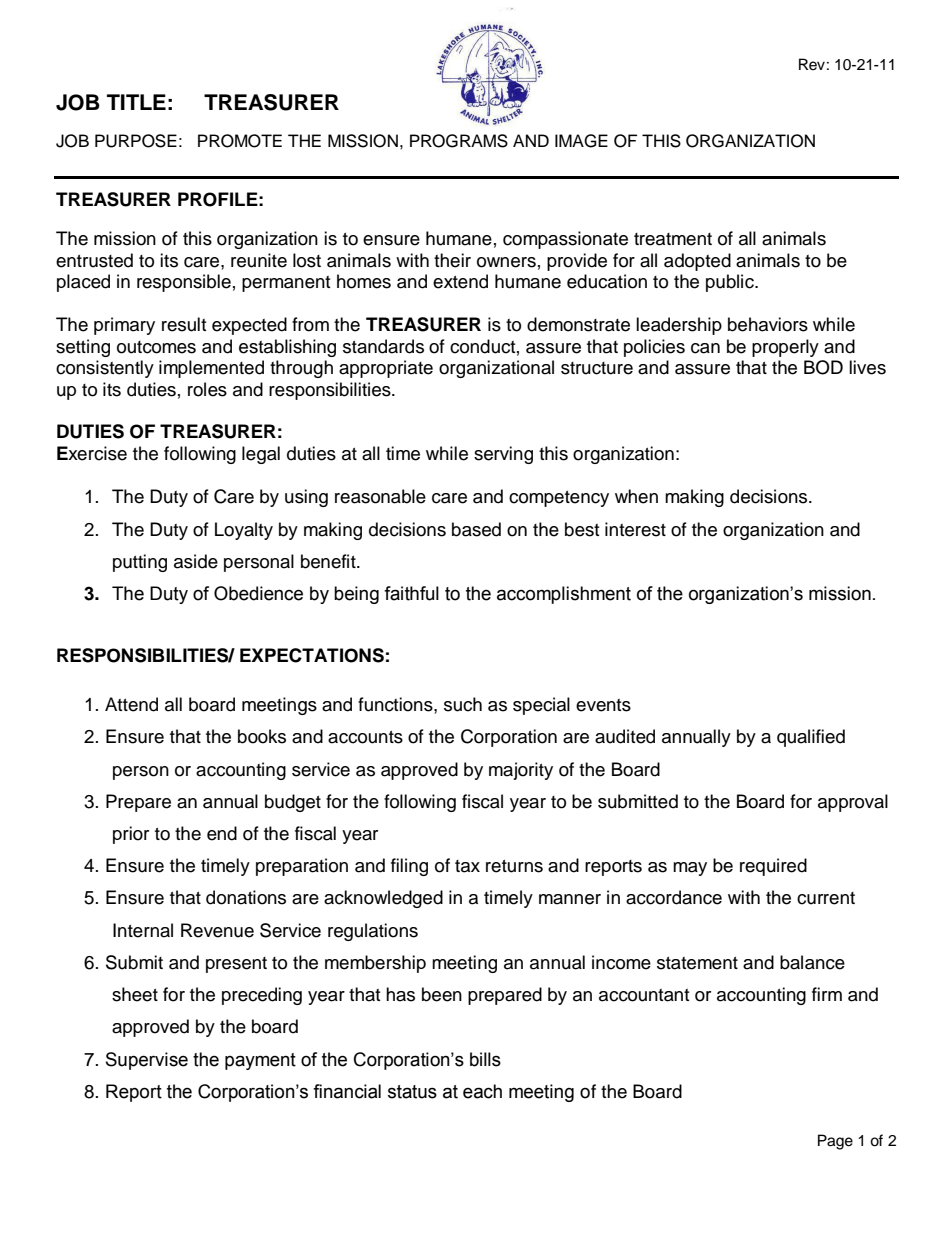 The width and height of the image is (952, 1233). Describe the element at coordinates (136, 141) in the image. I see `PURPOSE` at that location.
